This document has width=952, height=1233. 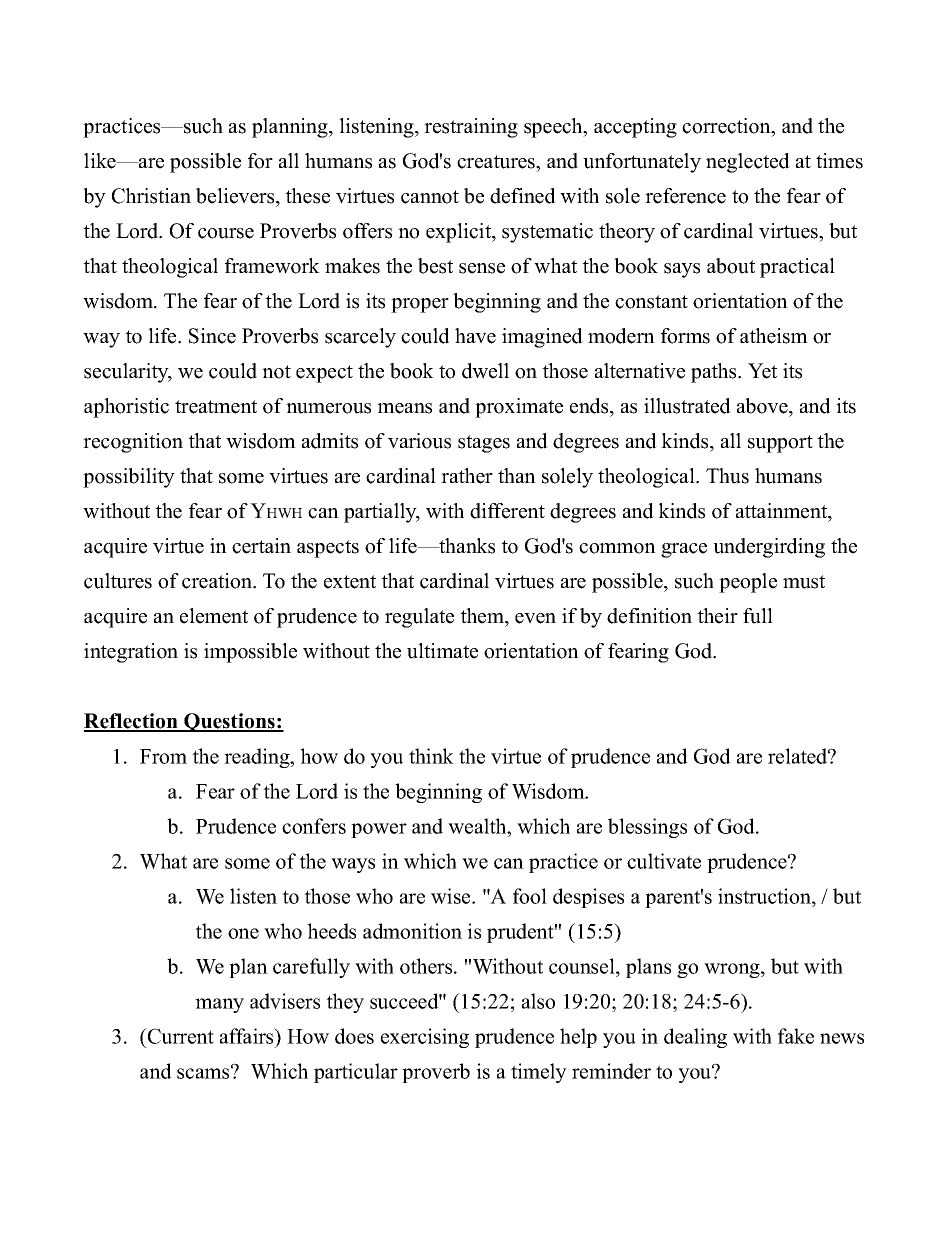 What do you see at coordinates (314, 826) in the document?
I see `confers` at bounding box center [314, 826].
